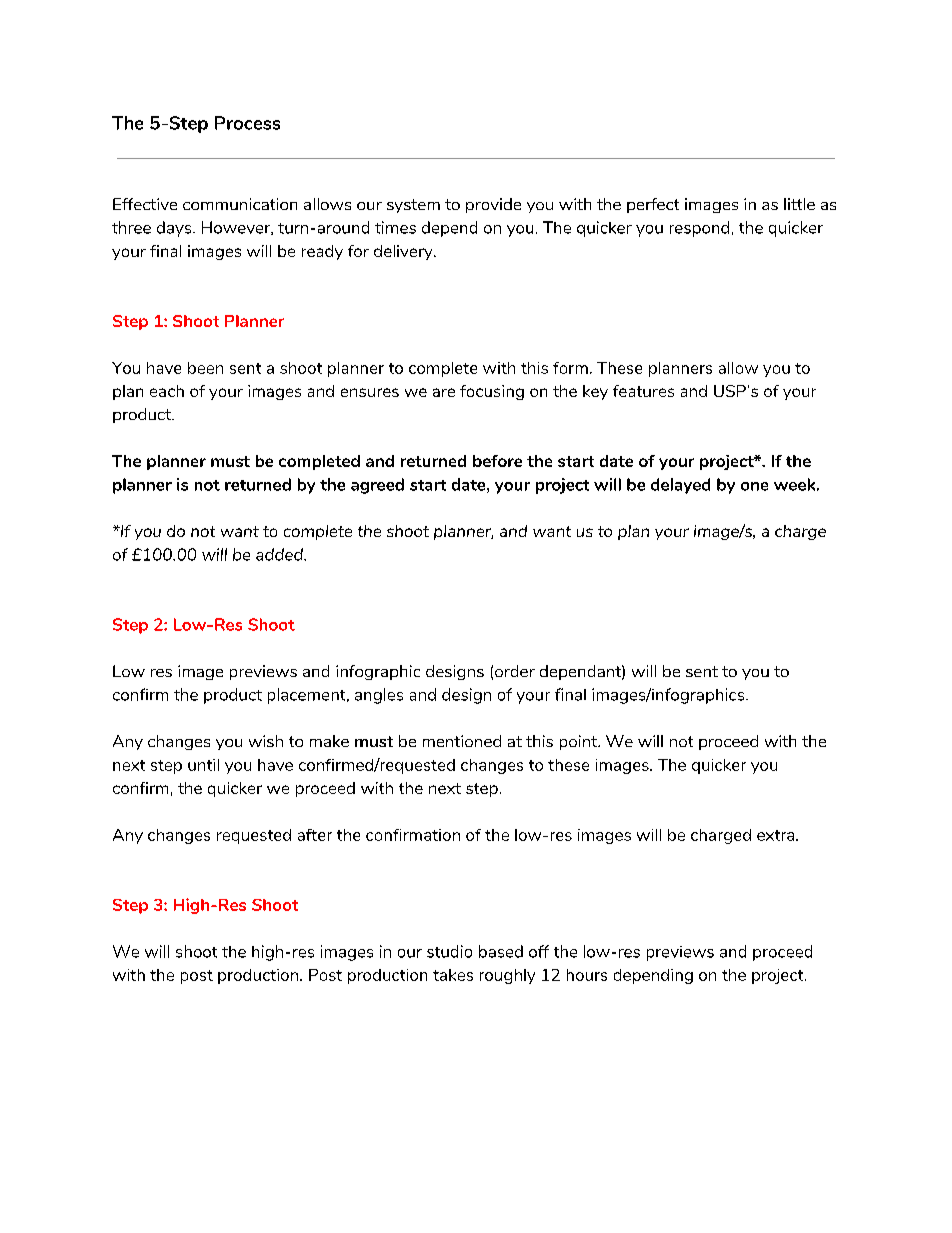 The image size is (952, 1233). What do you see at coordinates (653, 205) in the screenshot?
I see `perfect` at bounding box center [653, 205].
